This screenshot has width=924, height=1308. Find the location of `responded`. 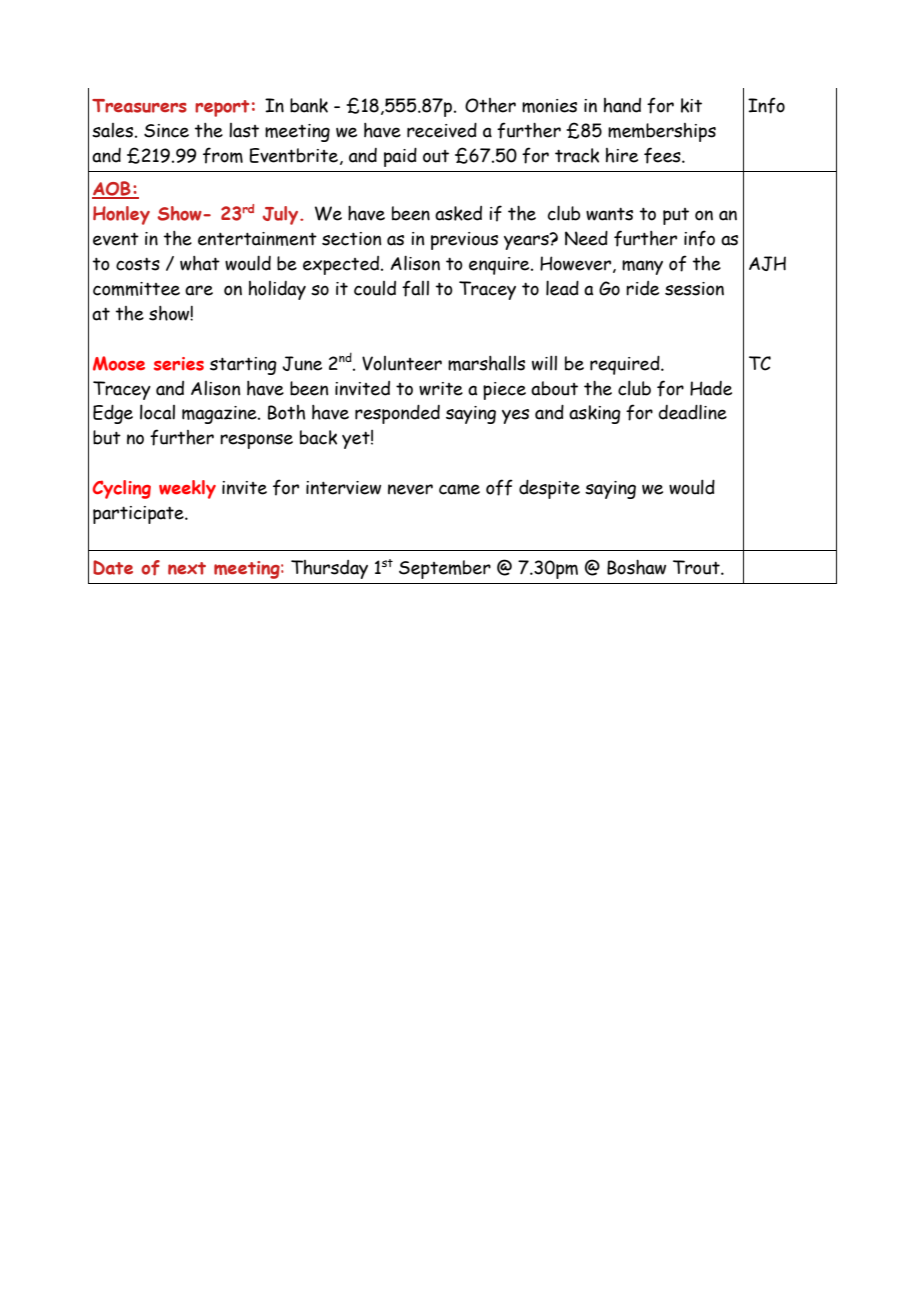

responded is located at coordinates (397, 414).
